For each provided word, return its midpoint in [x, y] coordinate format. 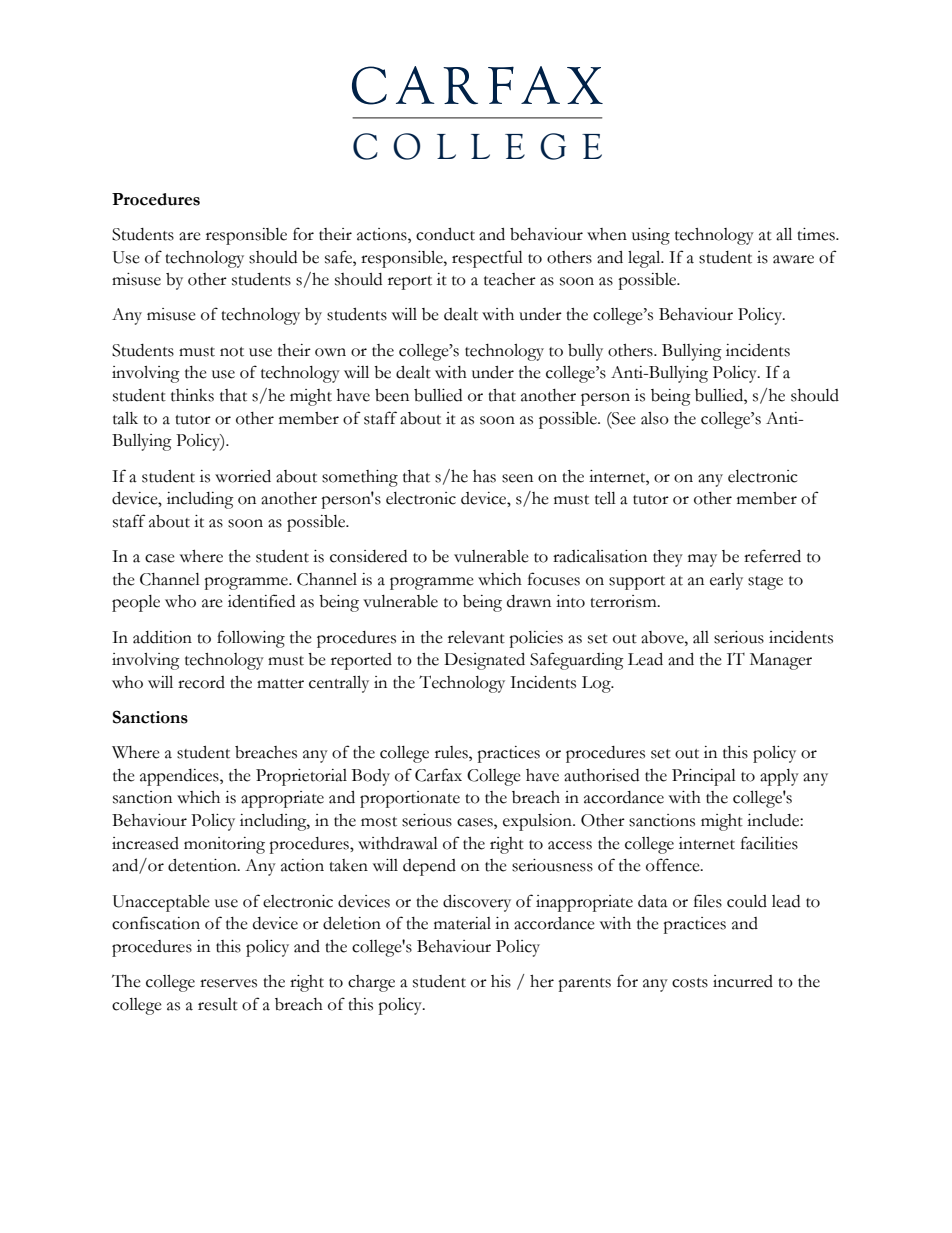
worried [243, 476]
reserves [228, 983]
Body [371, 777]
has [484, 476]
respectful [487, 259]
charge [371, 983]
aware [793, 259]
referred [772, 556]
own [330, 352]
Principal [704, 777]
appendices [180, 777]
